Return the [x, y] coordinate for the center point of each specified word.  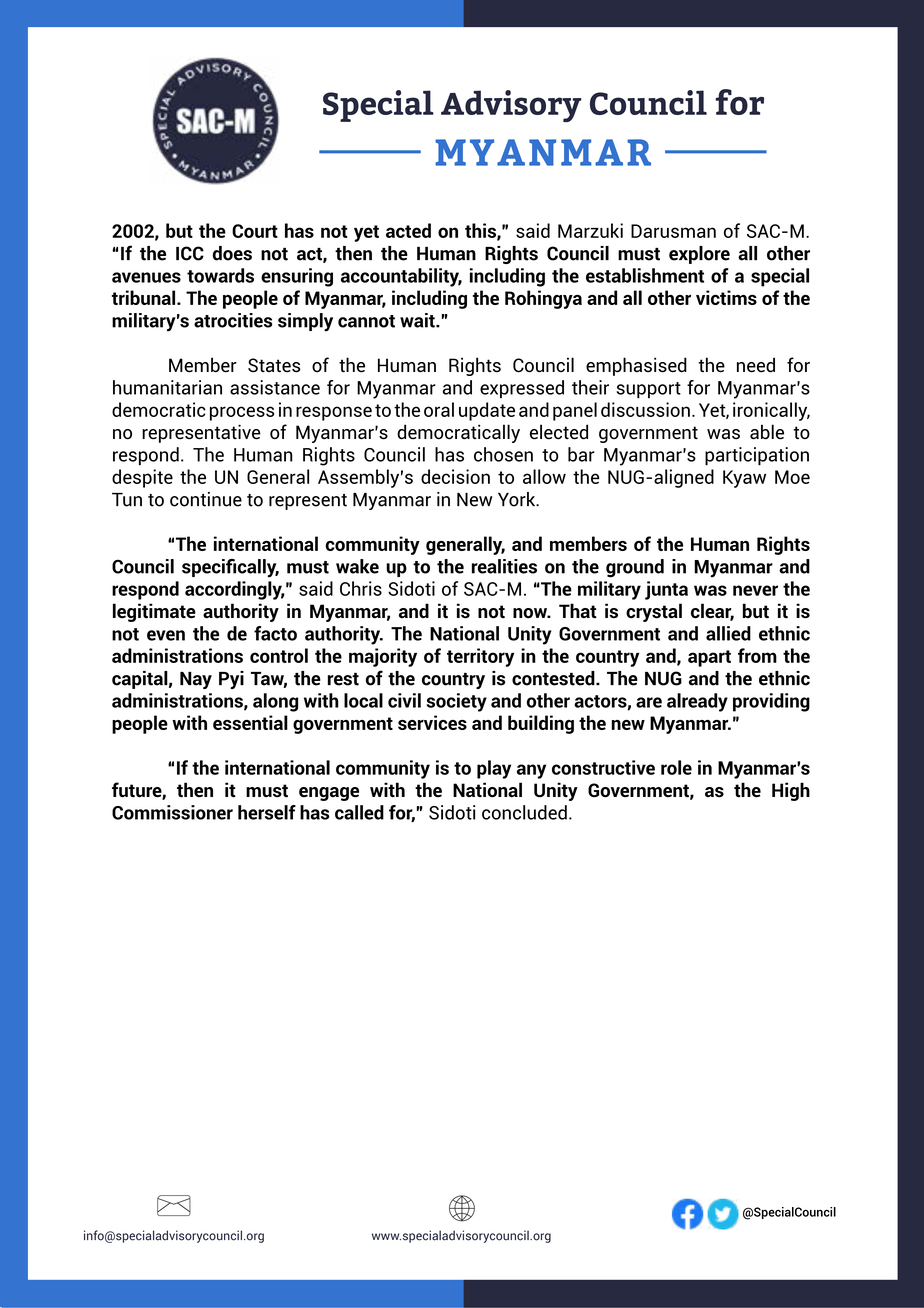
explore [699, 255]
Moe [792, 477]
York [518, 499]
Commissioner [172, 812]
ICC [190, 253]
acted [408, 230]
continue [206, 499]
